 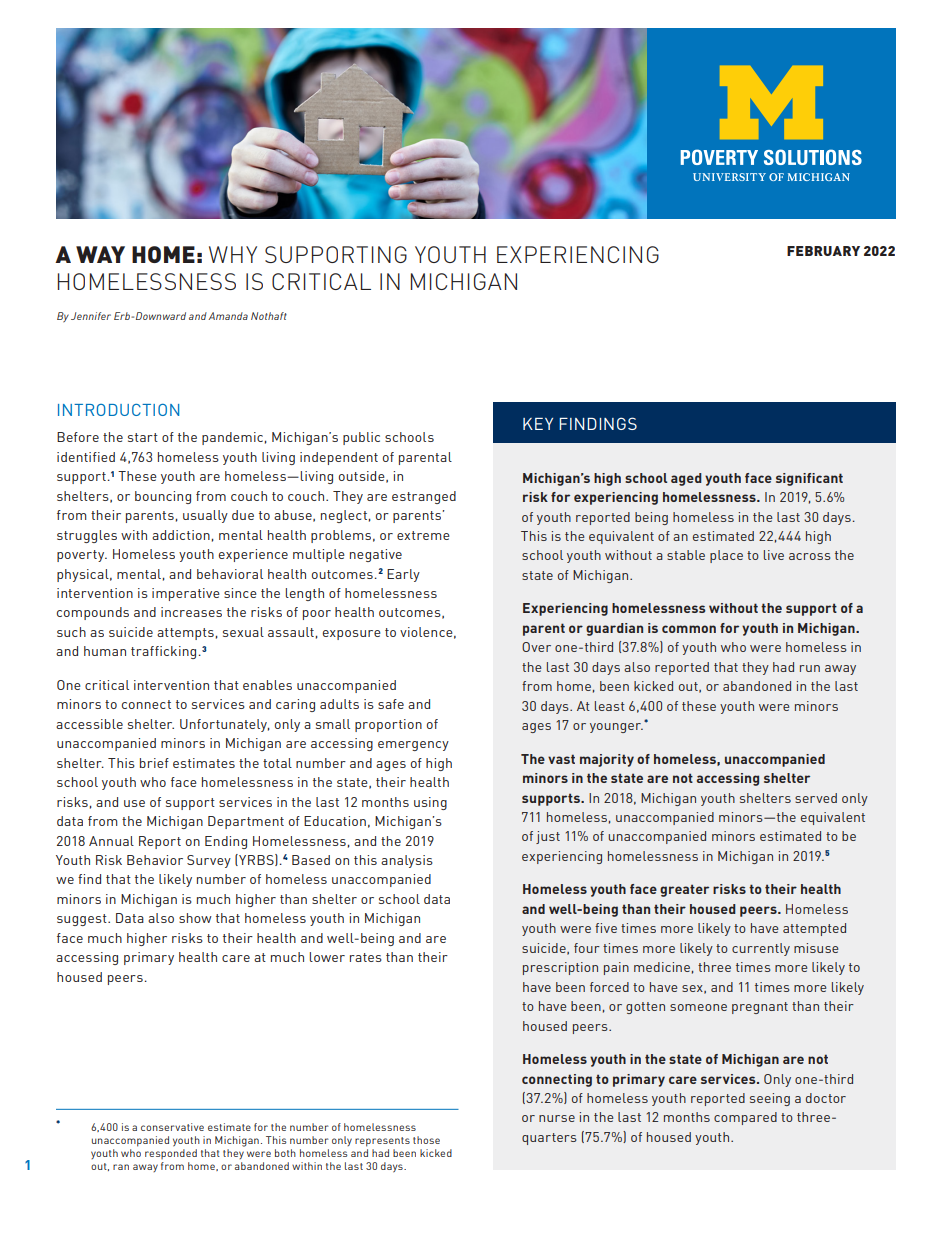 I want to click on those, so click(x=426, y=1140).
